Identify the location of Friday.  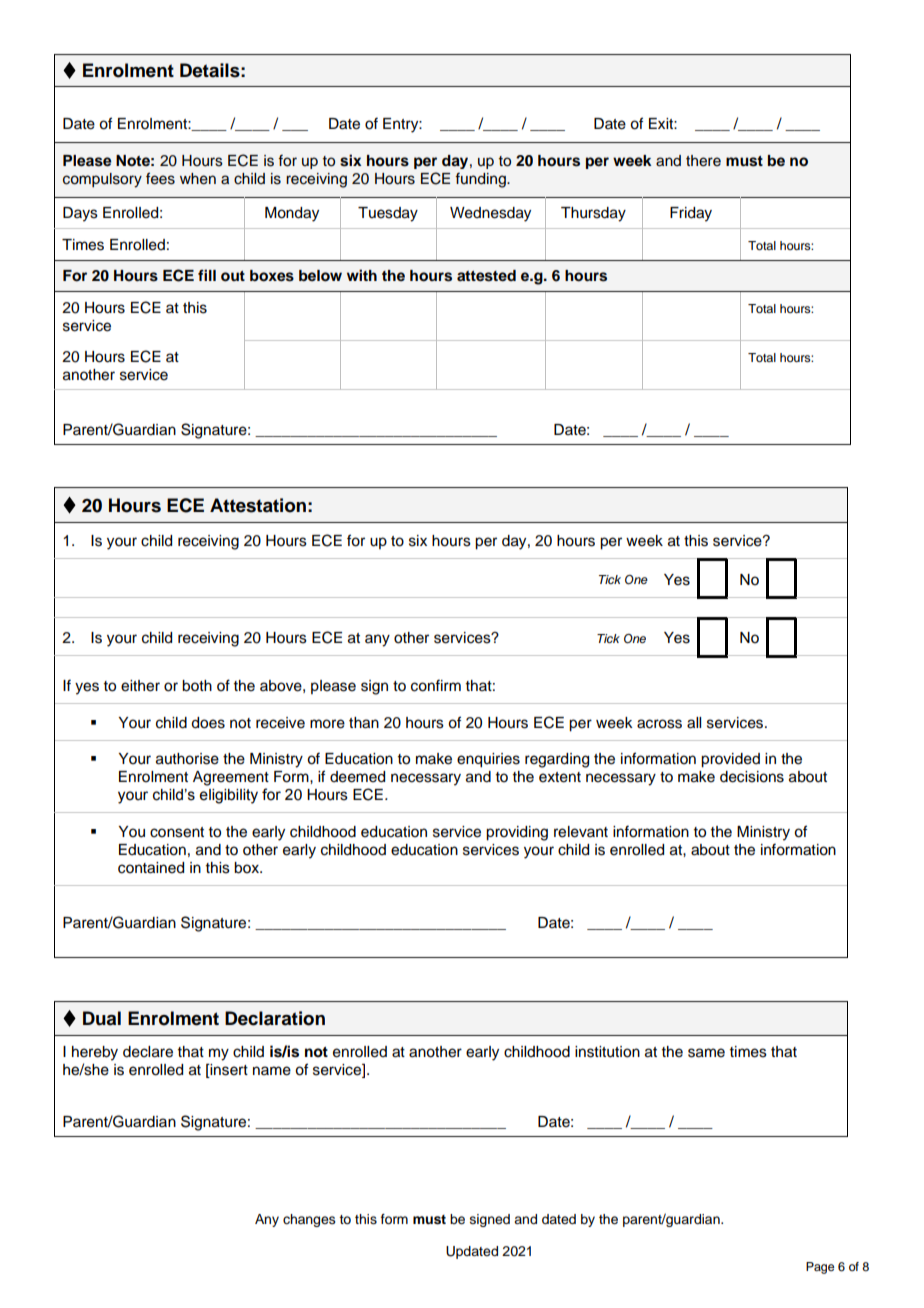
(691, 214).
